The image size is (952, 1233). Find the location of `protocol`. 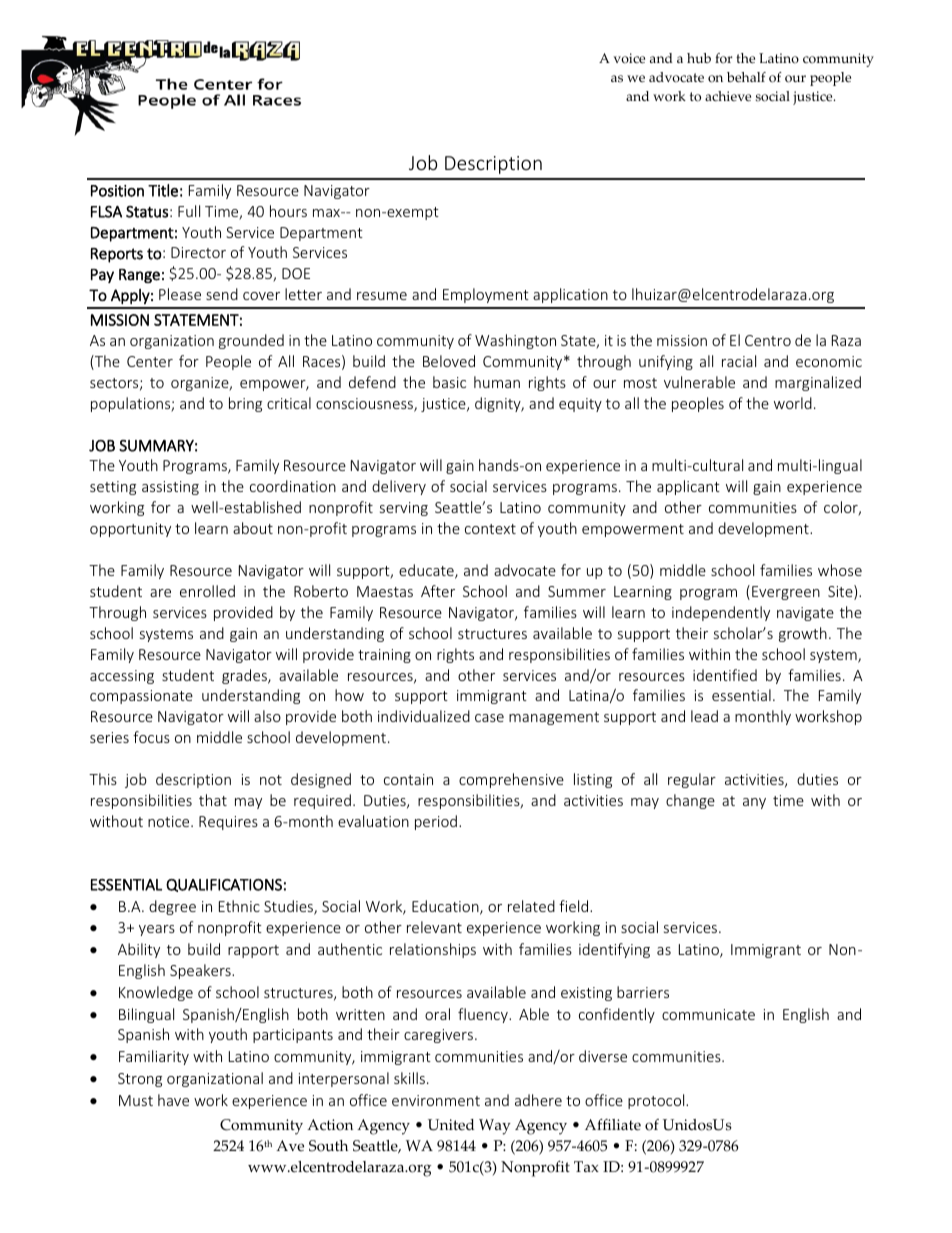

protocol is located at coordinates (657, 1101).
